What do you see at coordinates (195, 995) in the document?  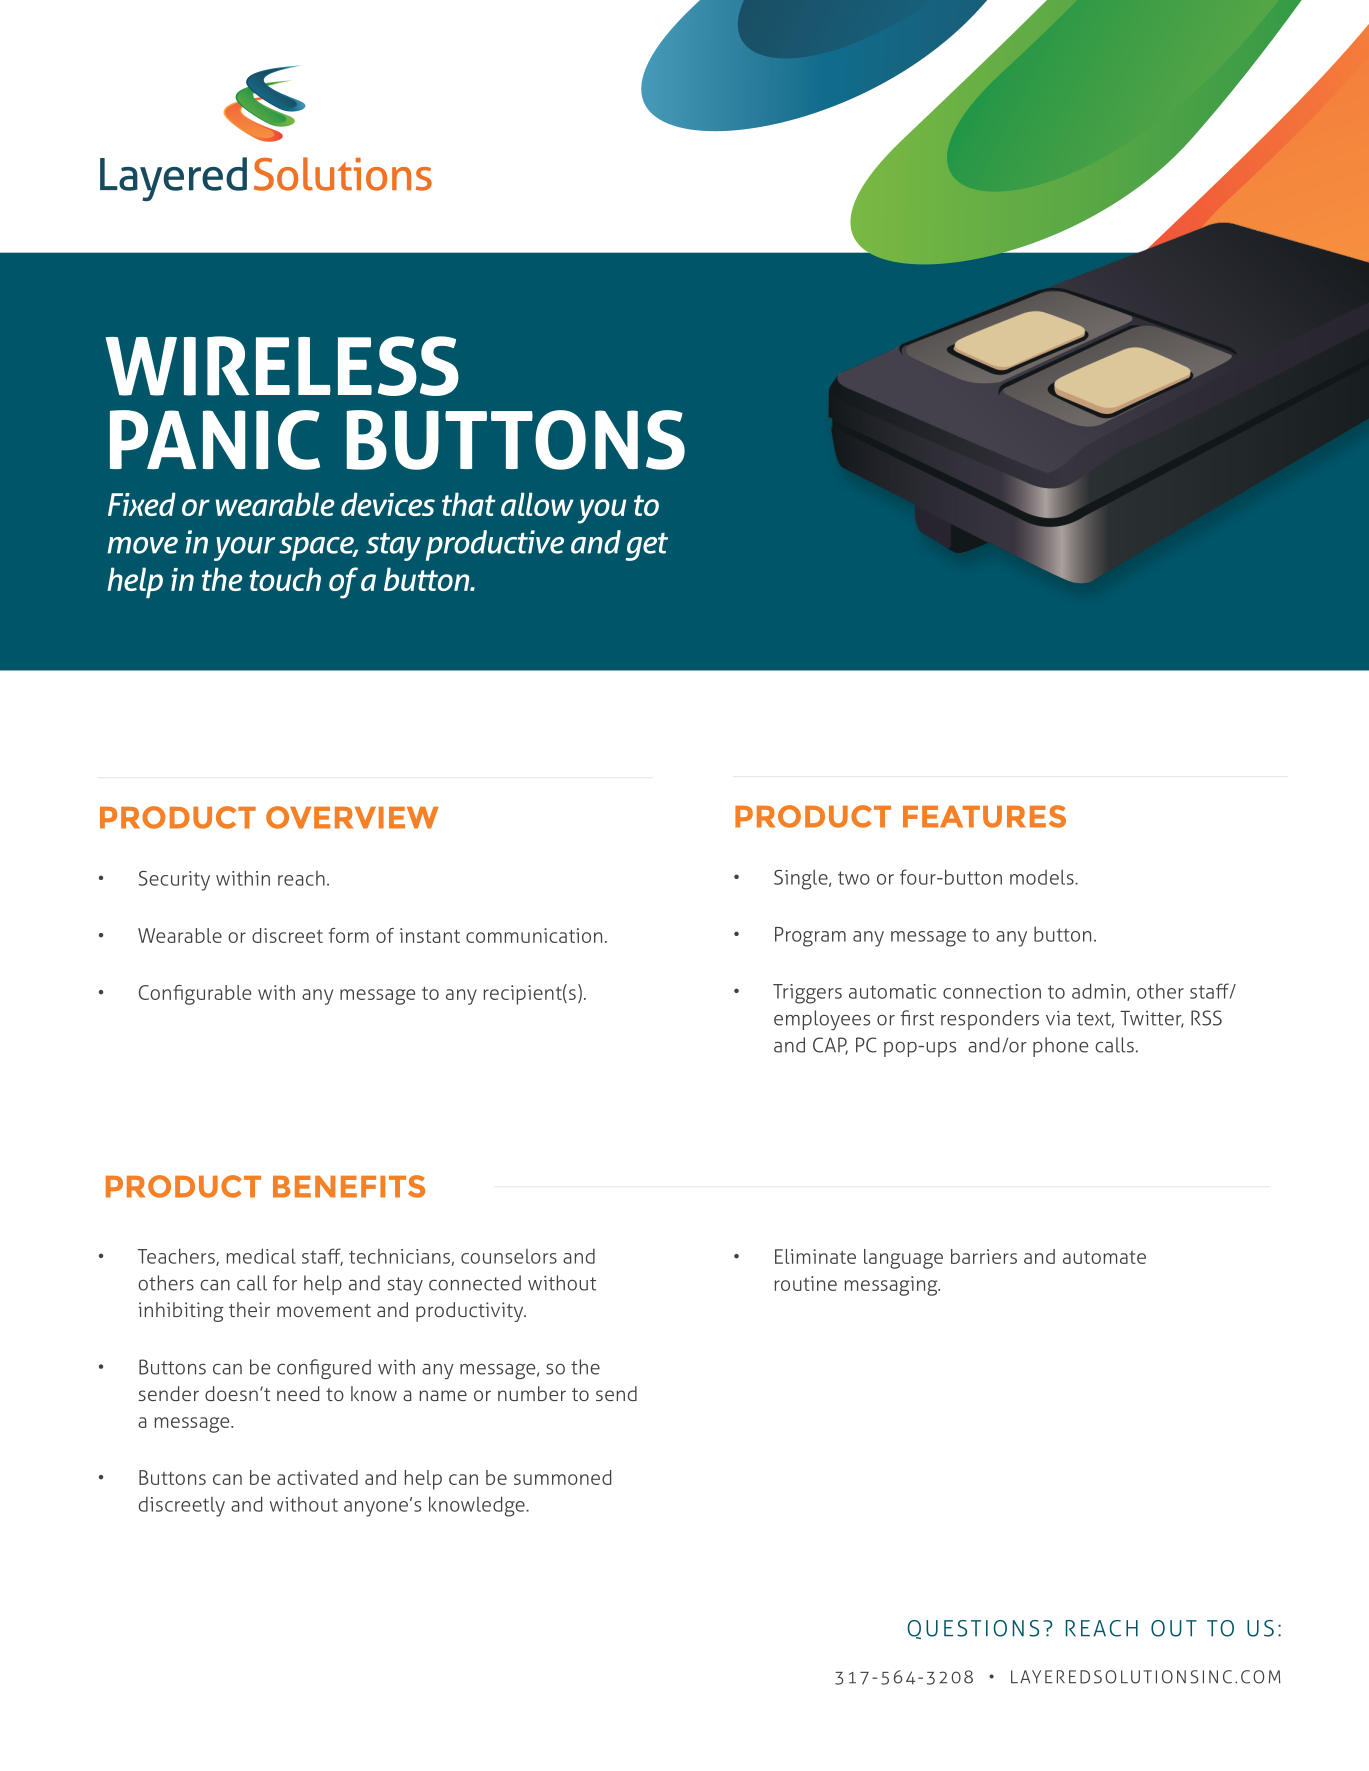 I see `Configurable` at bounding box center [195, 995].
